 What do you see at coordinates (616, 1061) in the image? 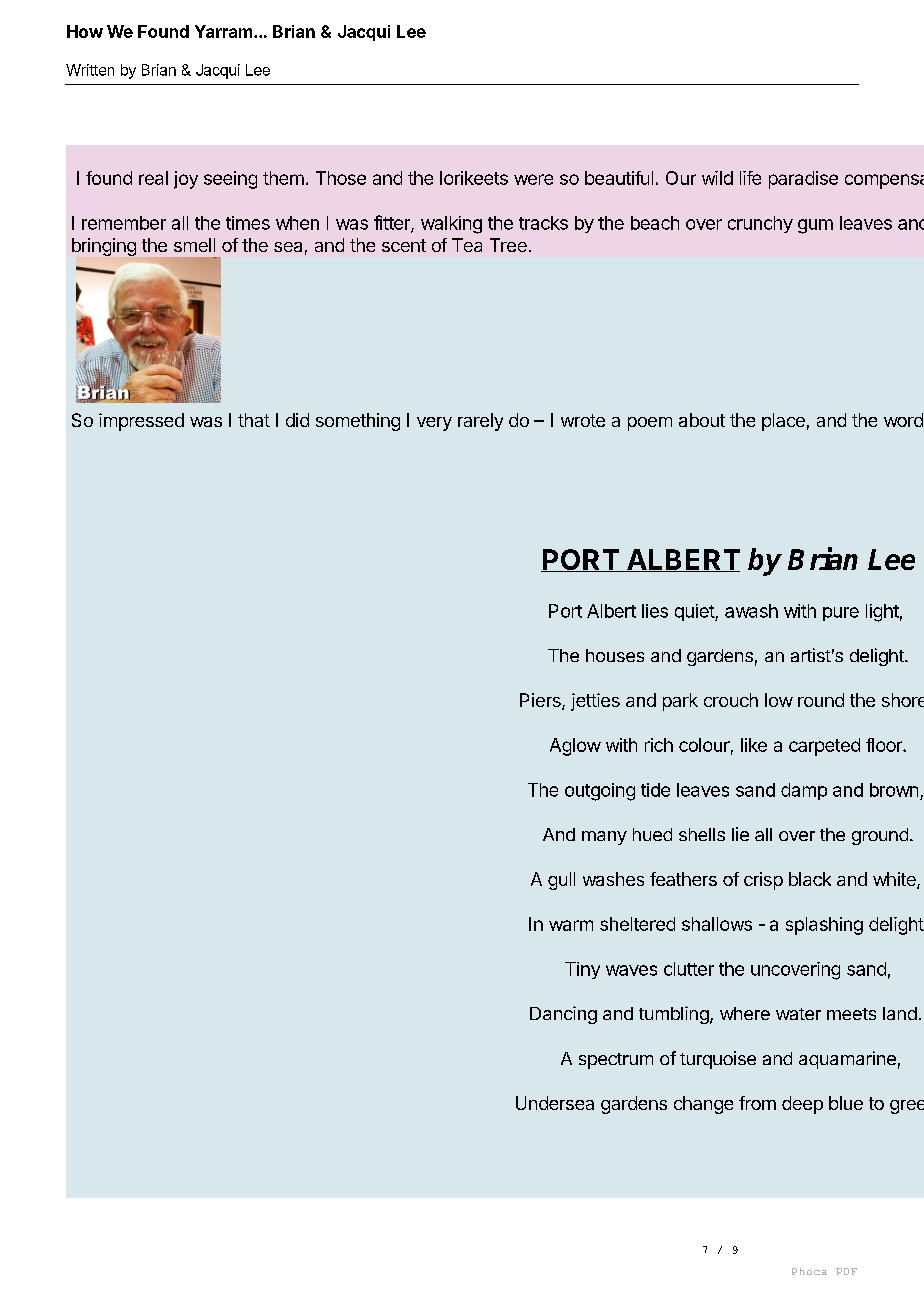
I see `spectrum` at bounding box center [616, 1061].
